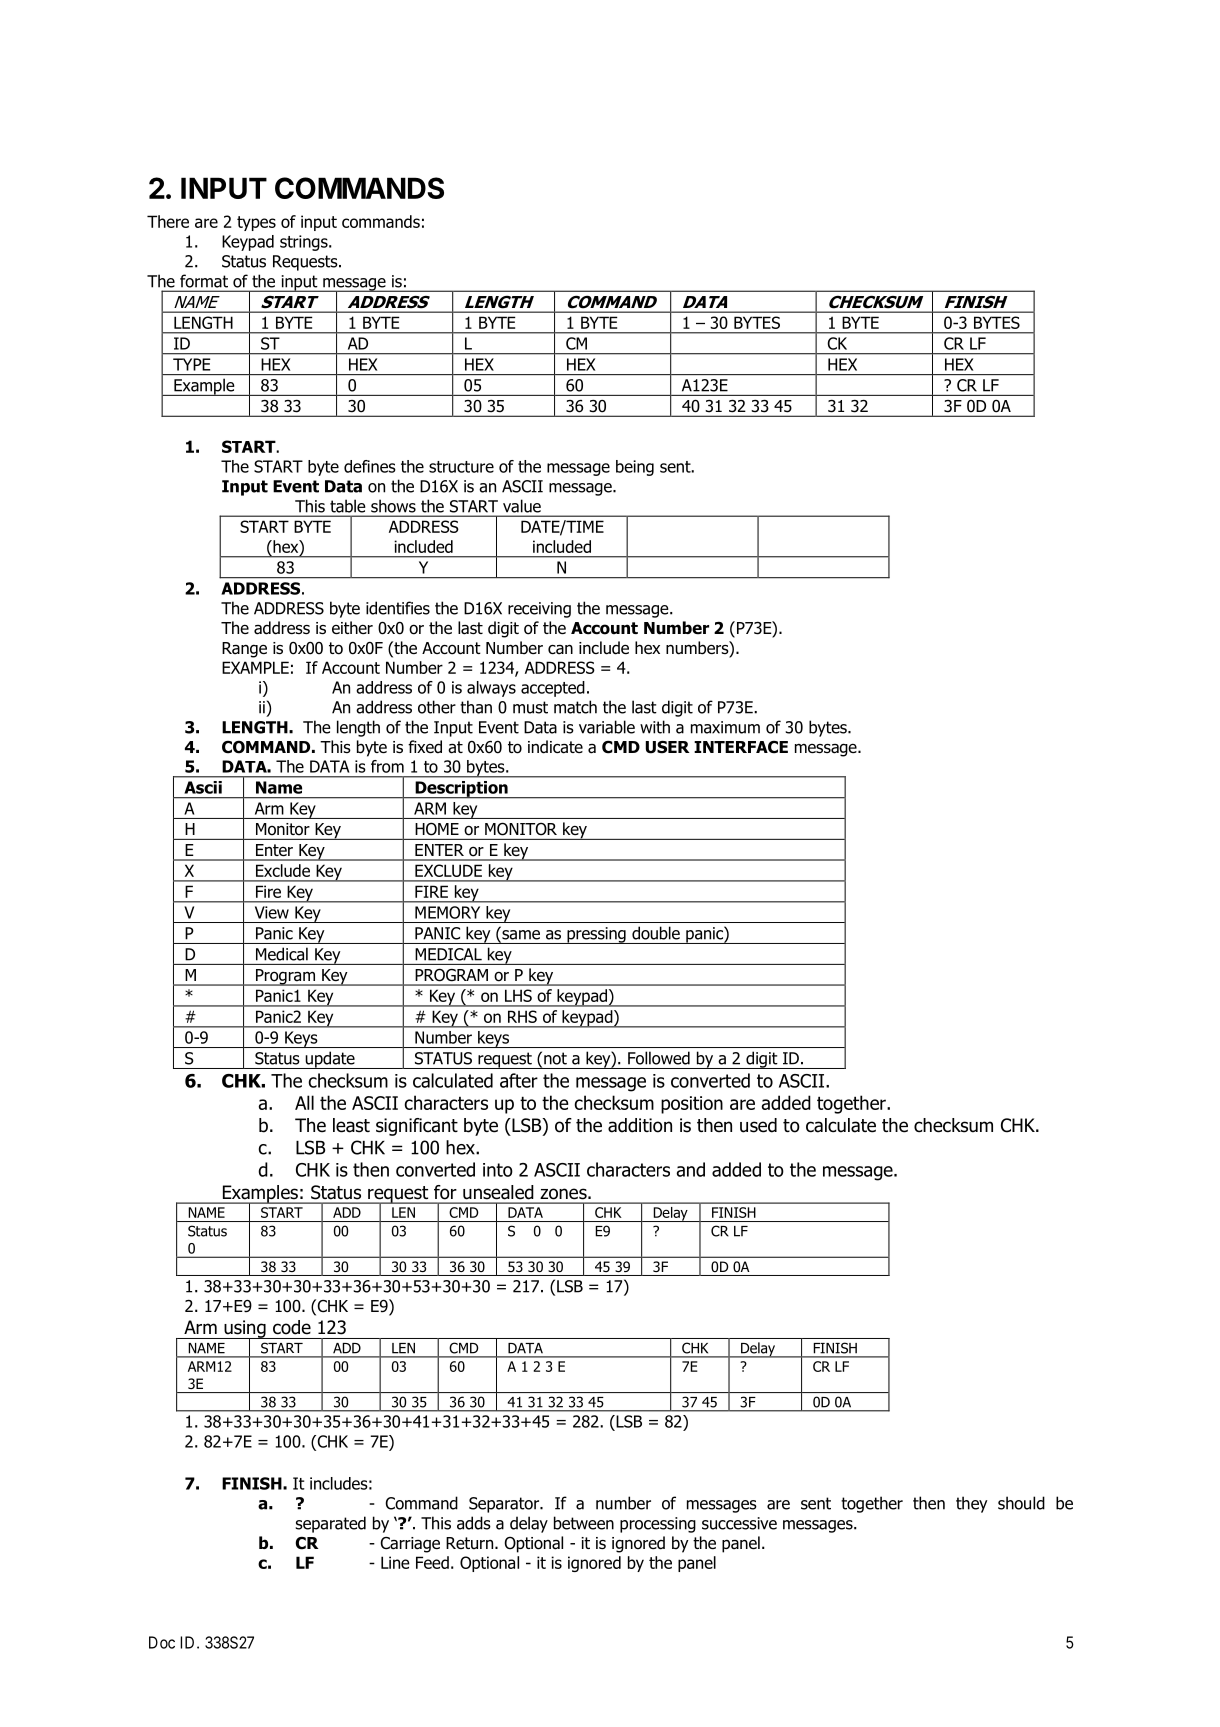 The image size is (1220, 1727). What do you see at coordinates (305, 243) in the image?
I see `strings` at bounding box center [305, 243].
